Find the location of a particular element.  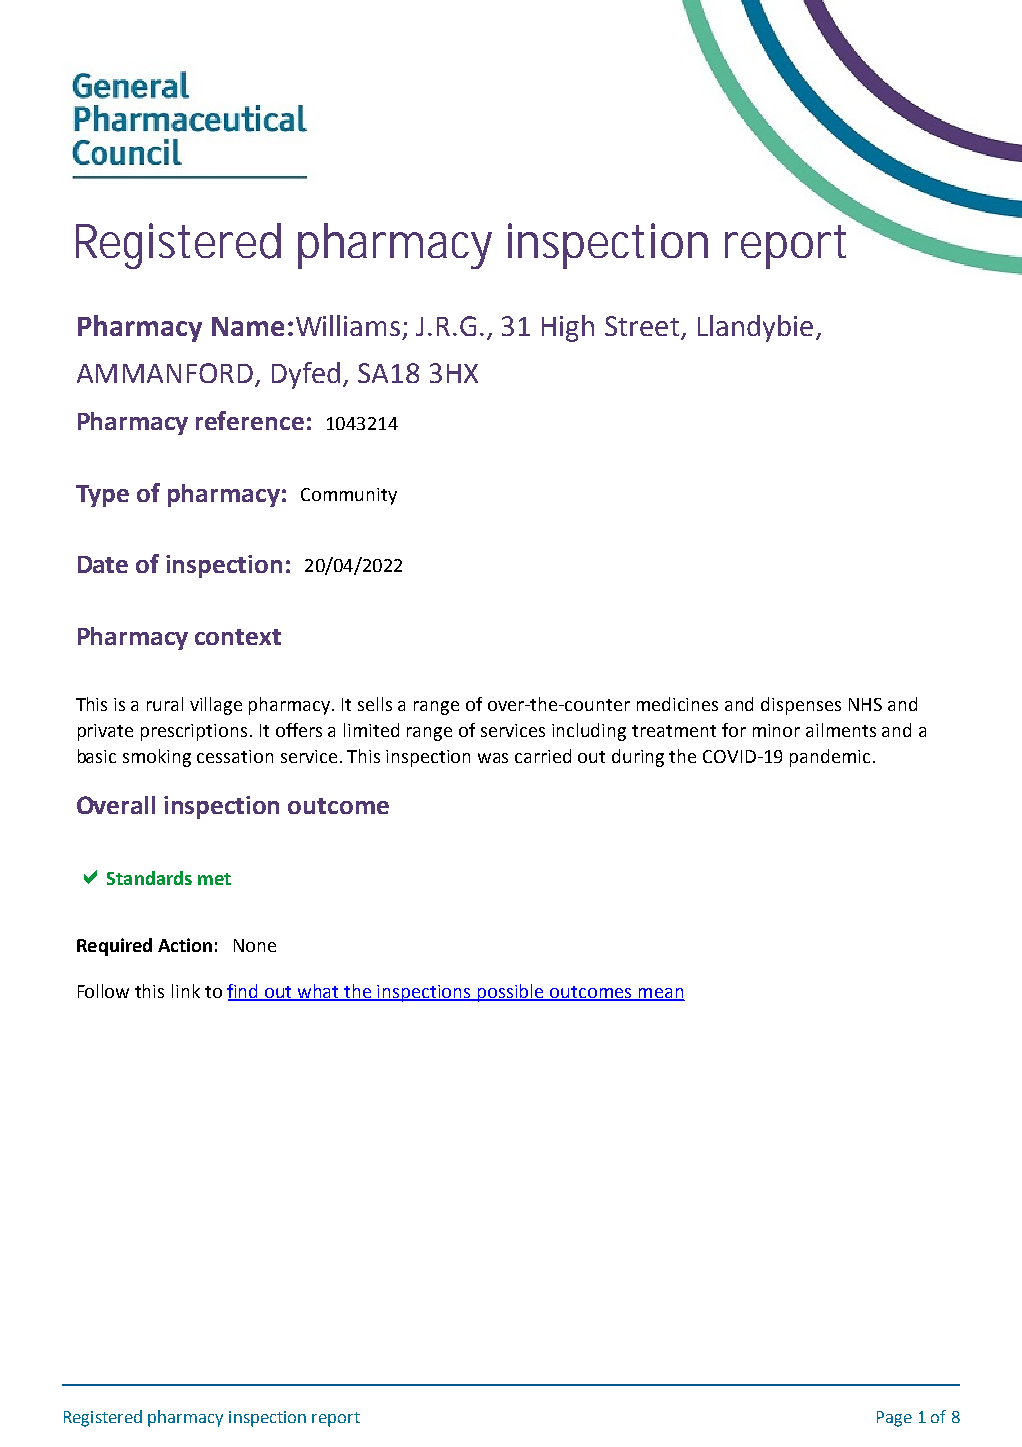

dispenses is located at coordinates (801, 706).
